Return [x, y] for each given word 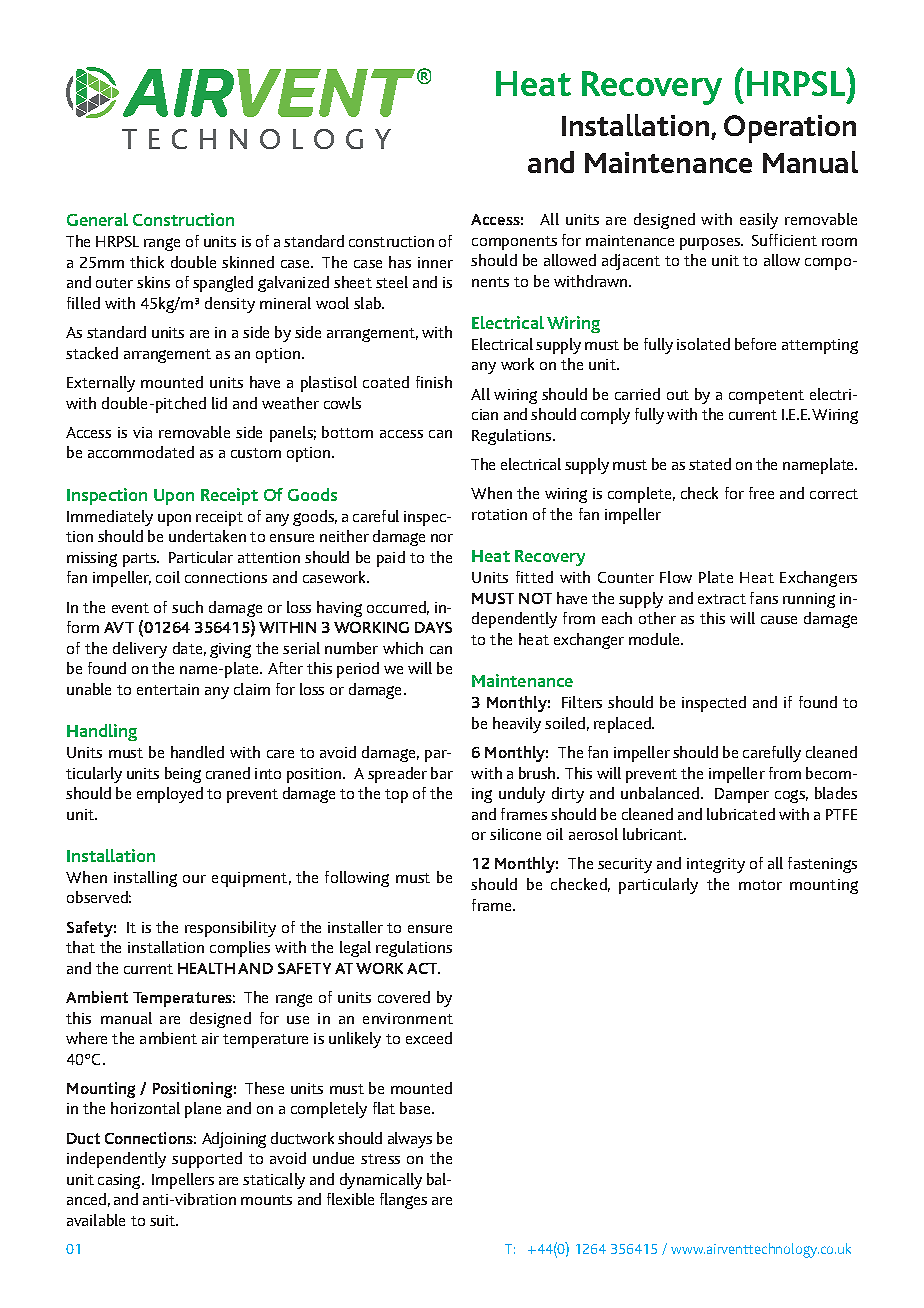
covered [404, 997]
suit [164, 1220]
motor [760, 885]
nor [442, 538]
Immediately [110, 518]
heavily [517, 725]
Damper [742, 795]
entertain [168, 689]
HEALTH [206, 968]
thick [147, 262]
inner [435, 262]
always [410, 1140]
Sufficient [784, 240]
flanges [403, 1201]
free [761, 493]
